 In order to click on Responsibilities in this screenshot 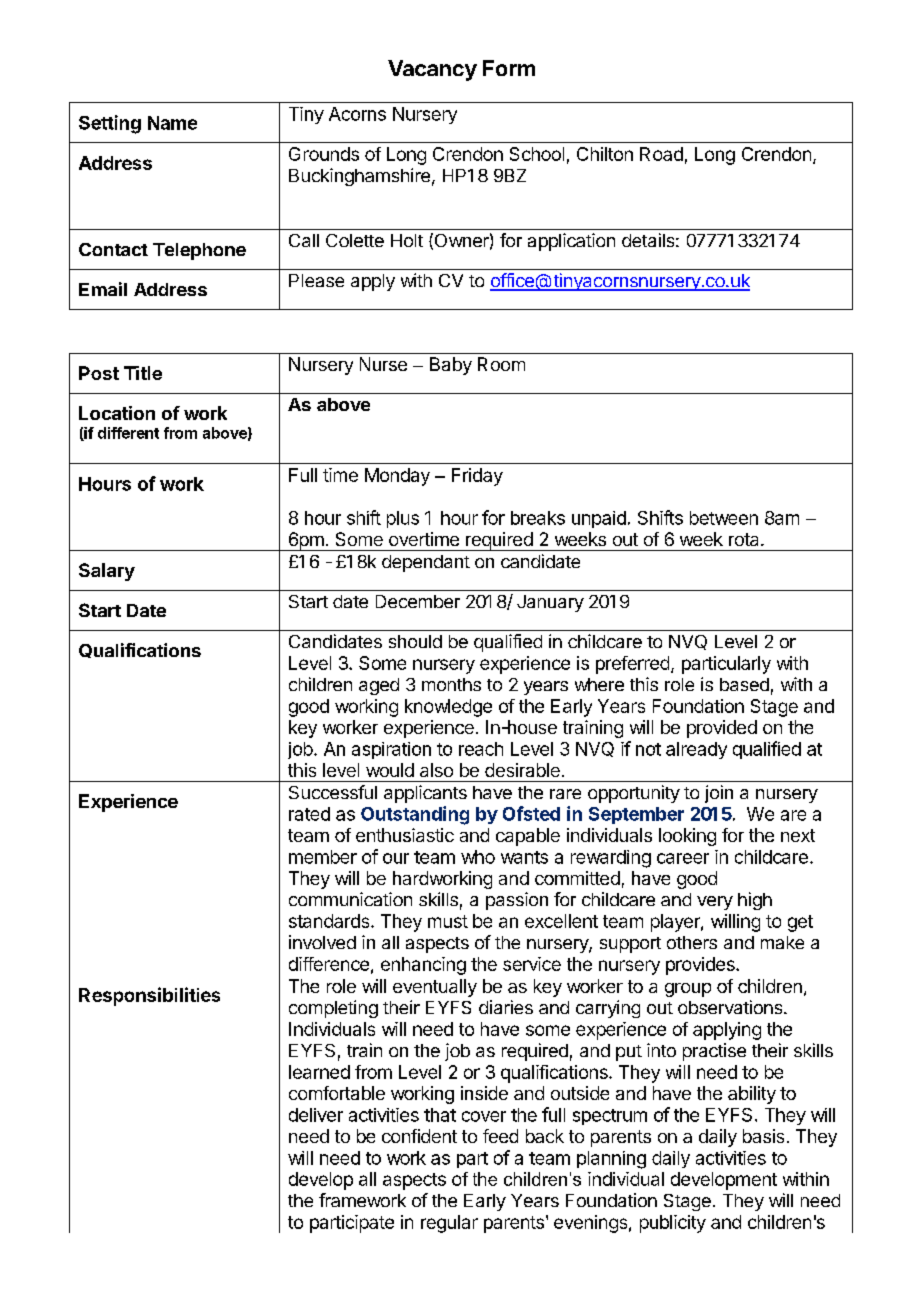, I will do `click(149, 996)`.
